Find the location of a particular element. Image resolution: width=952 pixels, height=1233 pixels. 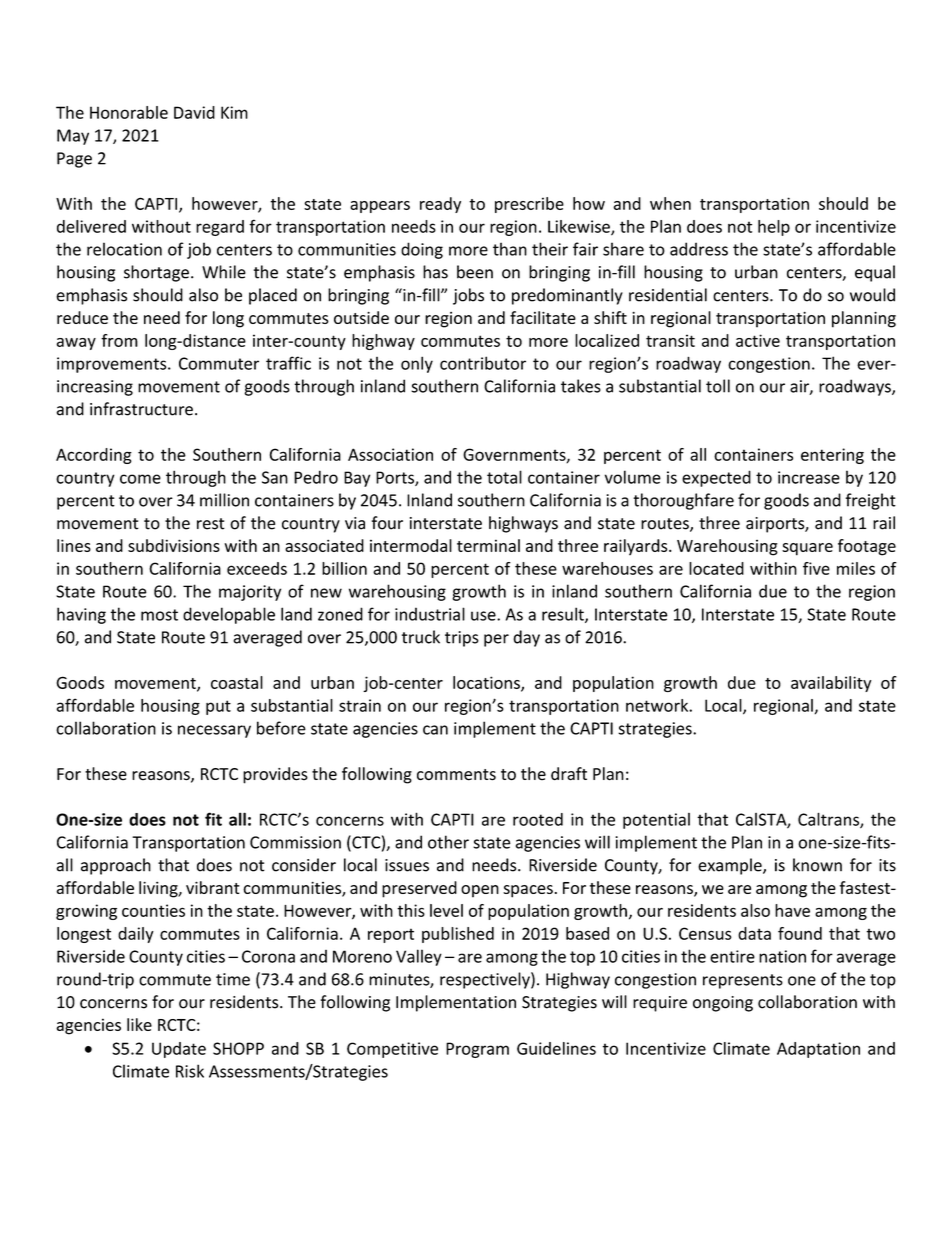

Update is located at coordinates (179, 1050).
